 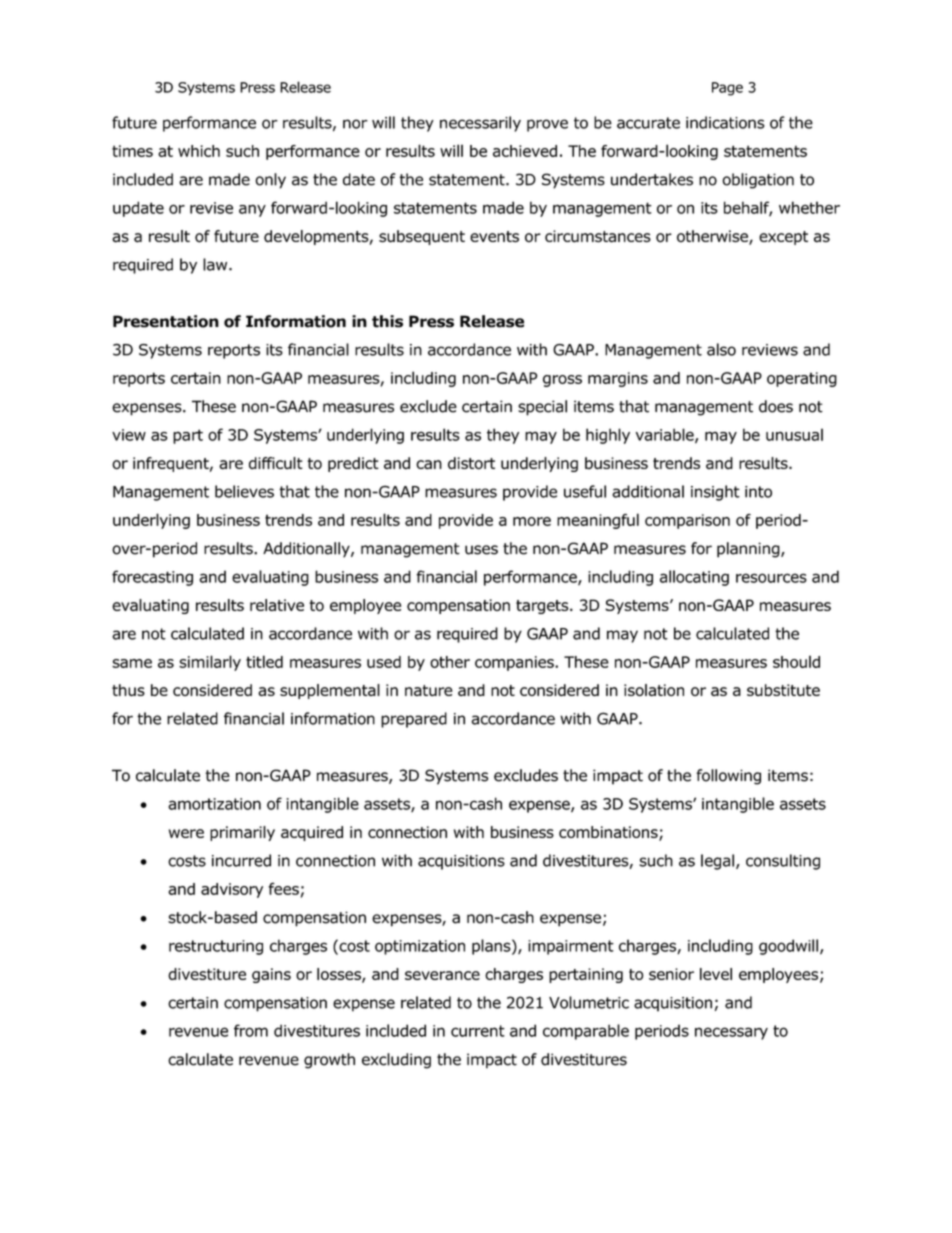 What do you see at coordinates (694, 578) in the document?
I see `allocating` at bounding box center [694, 578].
